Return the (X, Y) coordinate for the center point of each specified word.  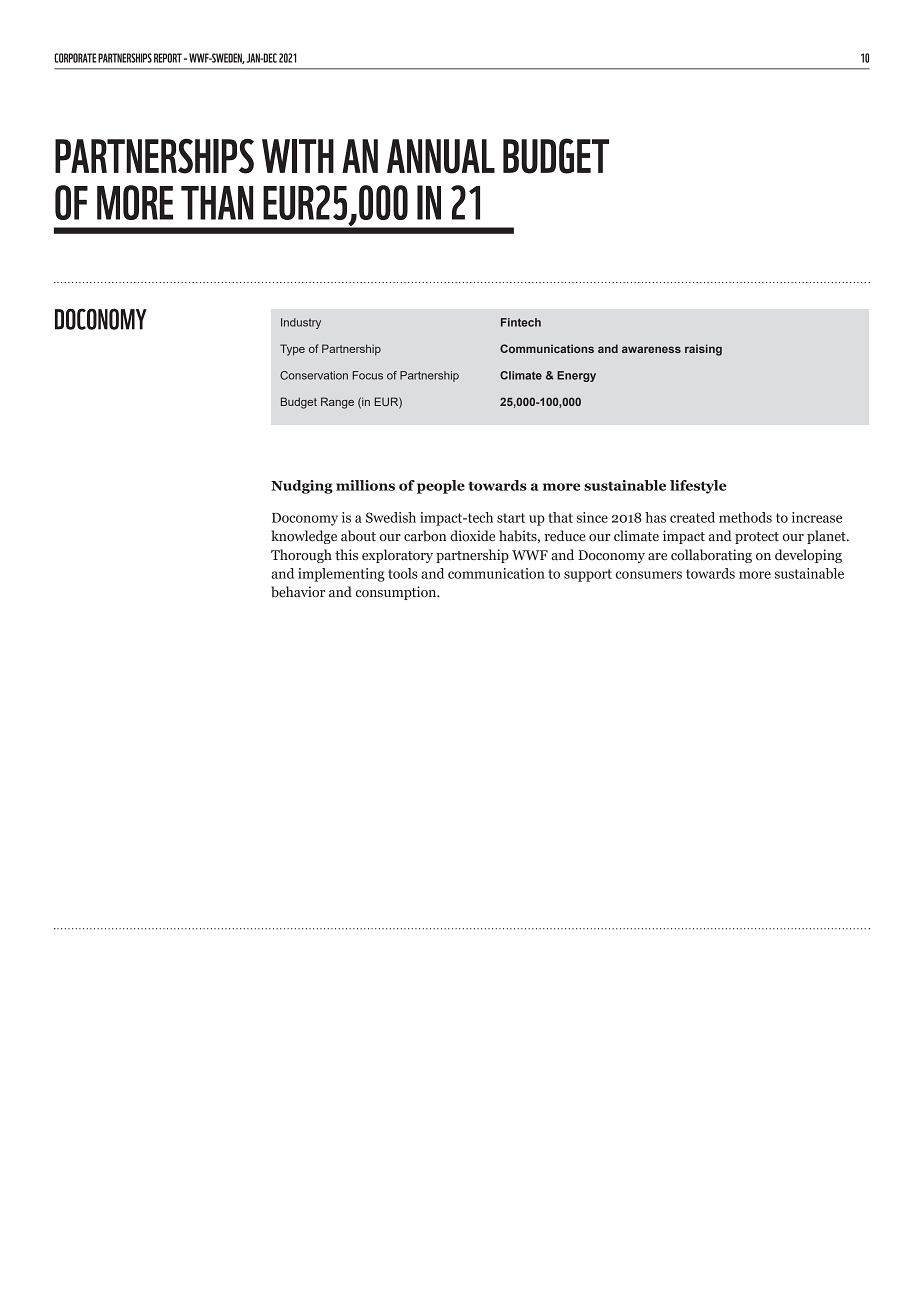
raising (703, 350)
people (441, 487)
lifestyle (698, 487)
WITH (298, 156)
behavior (298, 592)
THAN (217, 203)
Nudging (302, 487)
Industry (301, 323)
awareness (651, 349)
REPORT (168, 58)
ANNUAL (441, 156)
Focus (368, 375)
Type (292, 350)
